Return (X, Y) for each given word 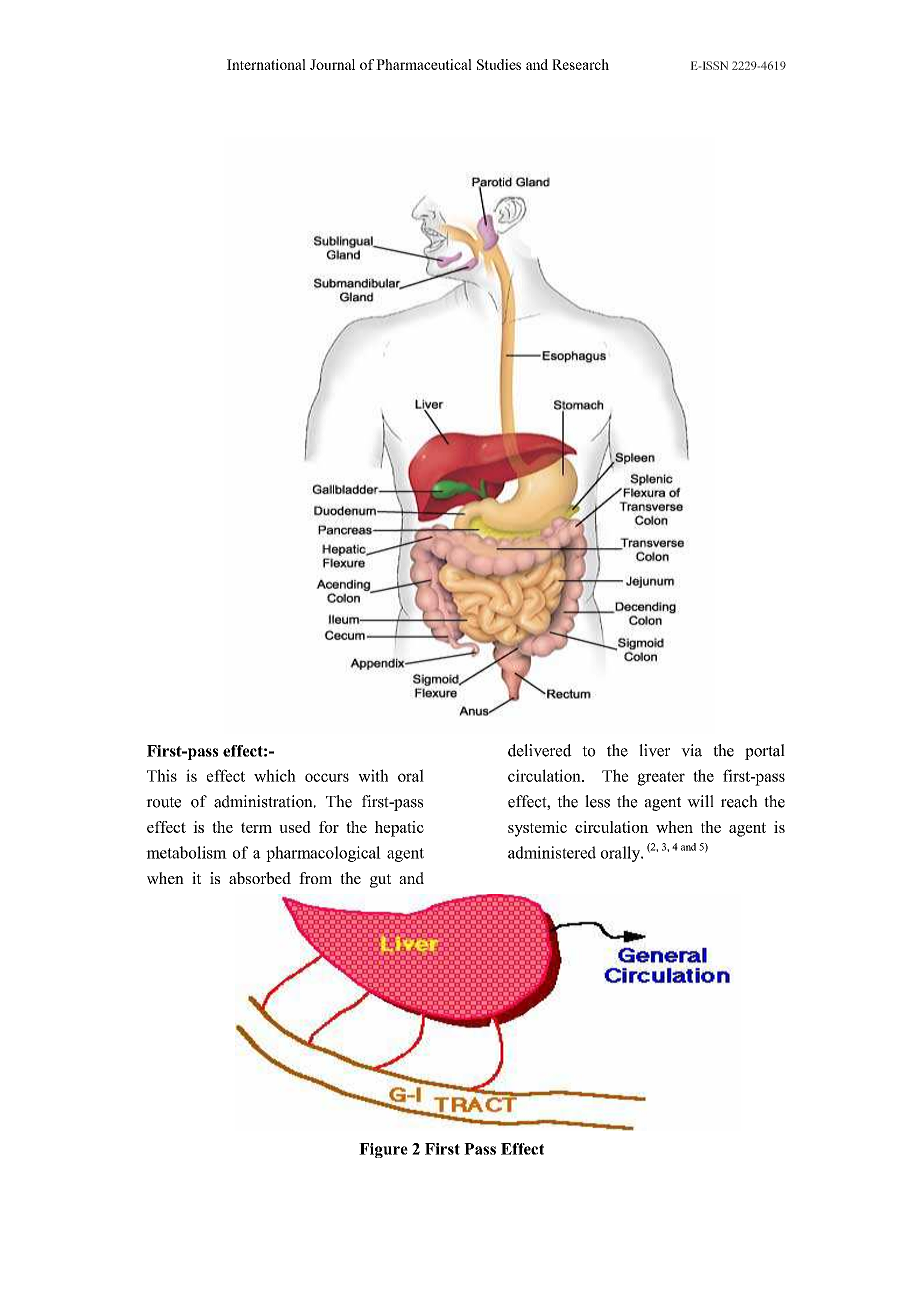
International (266, 64)
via (691, 750)
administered (552, 852)
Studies (499, 64)
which (275, 775)
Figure (383, 1150)
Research (580, 64)
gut (380, 881)
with (373, 775)
